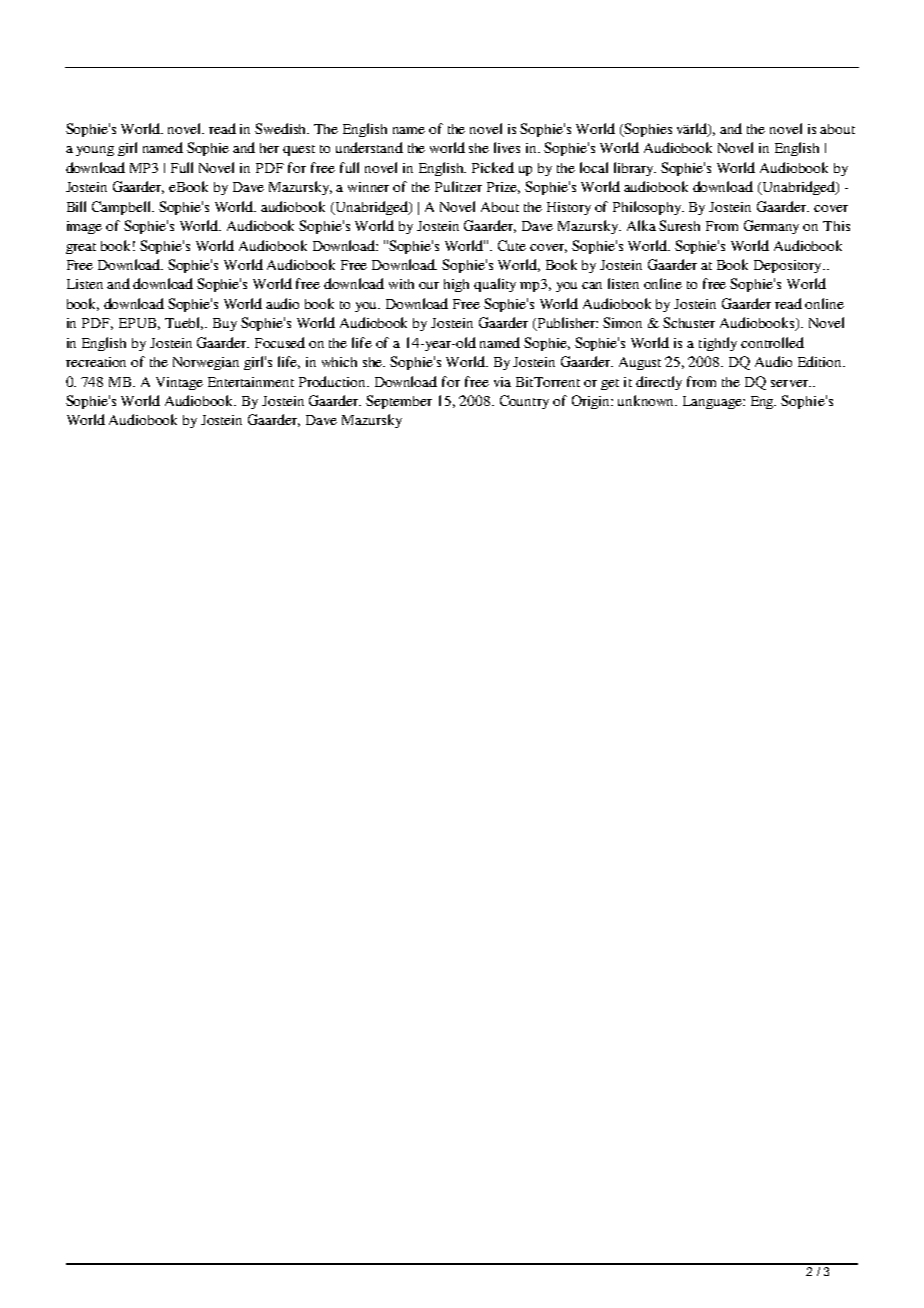 The width and height of the screenshot is (924, 1308). I want to click on library, so click(635, 169).
